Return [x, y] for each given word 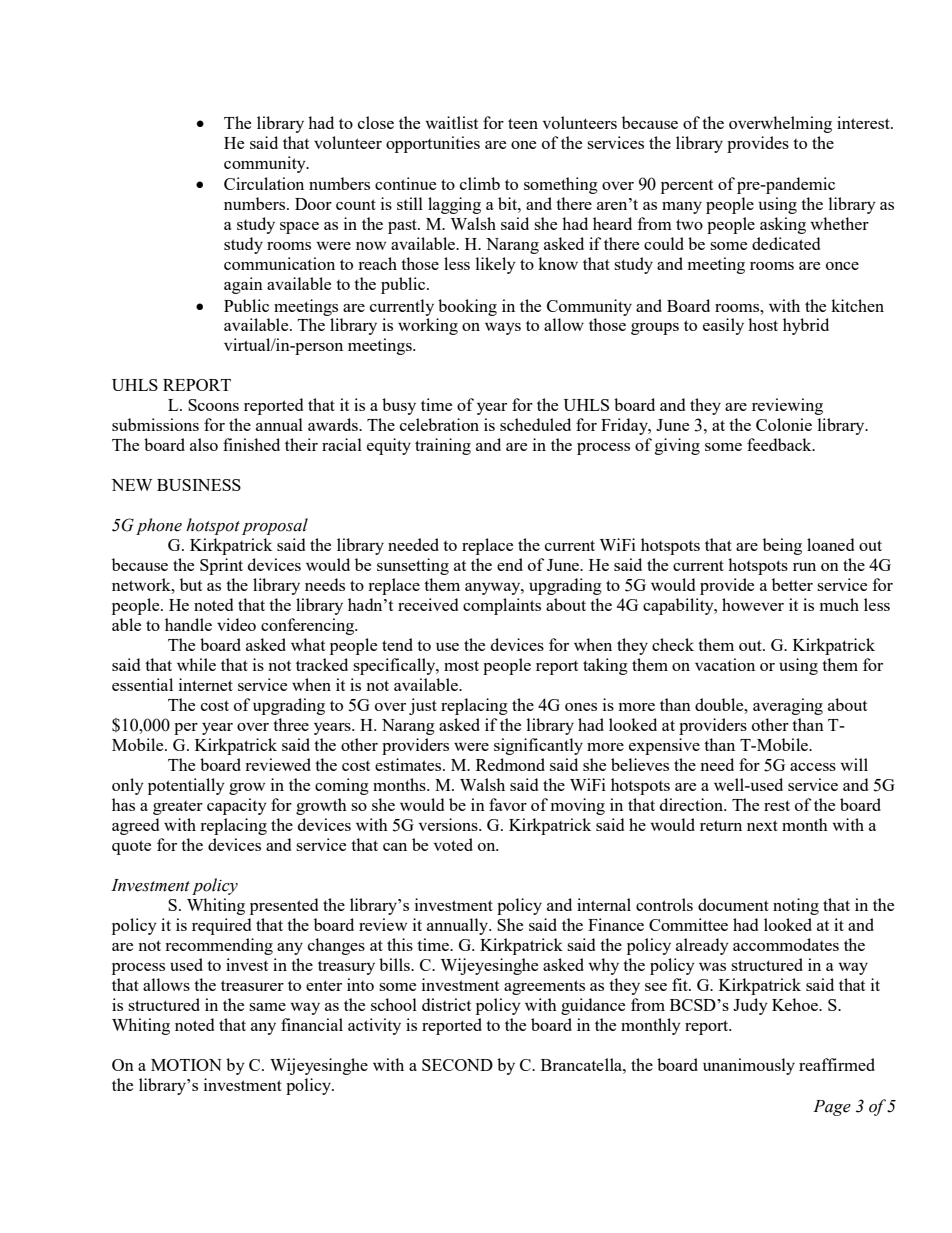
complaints [502, 606]
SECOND [457, 1065]
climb [480, 183]
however [753, 604]
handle [188, 624]
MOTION [186, 1065]
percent [687, 187]
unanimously [749, 1066]
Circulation [264, 183]
